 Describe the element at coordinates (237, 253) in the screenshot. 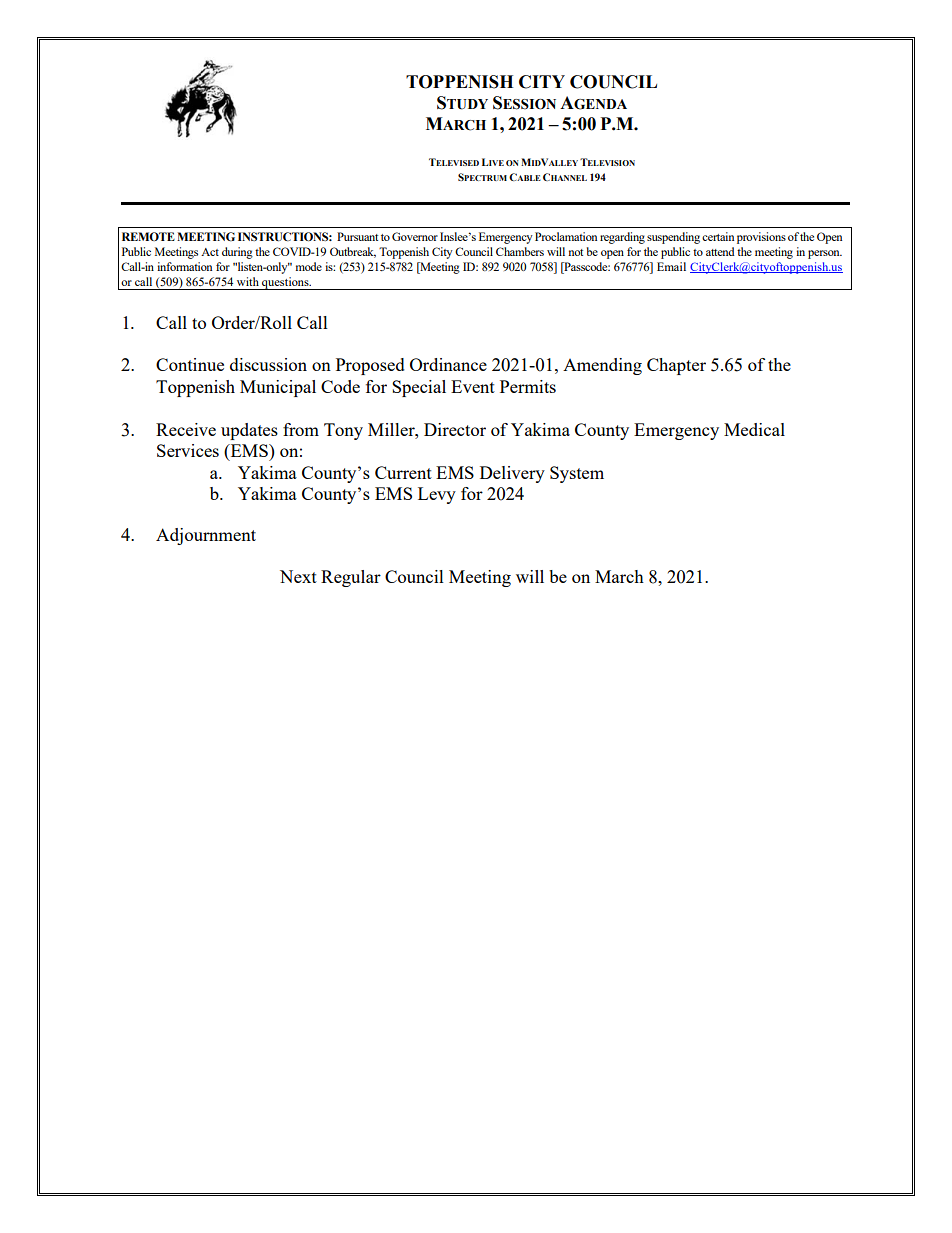

I see `during` at that location.
